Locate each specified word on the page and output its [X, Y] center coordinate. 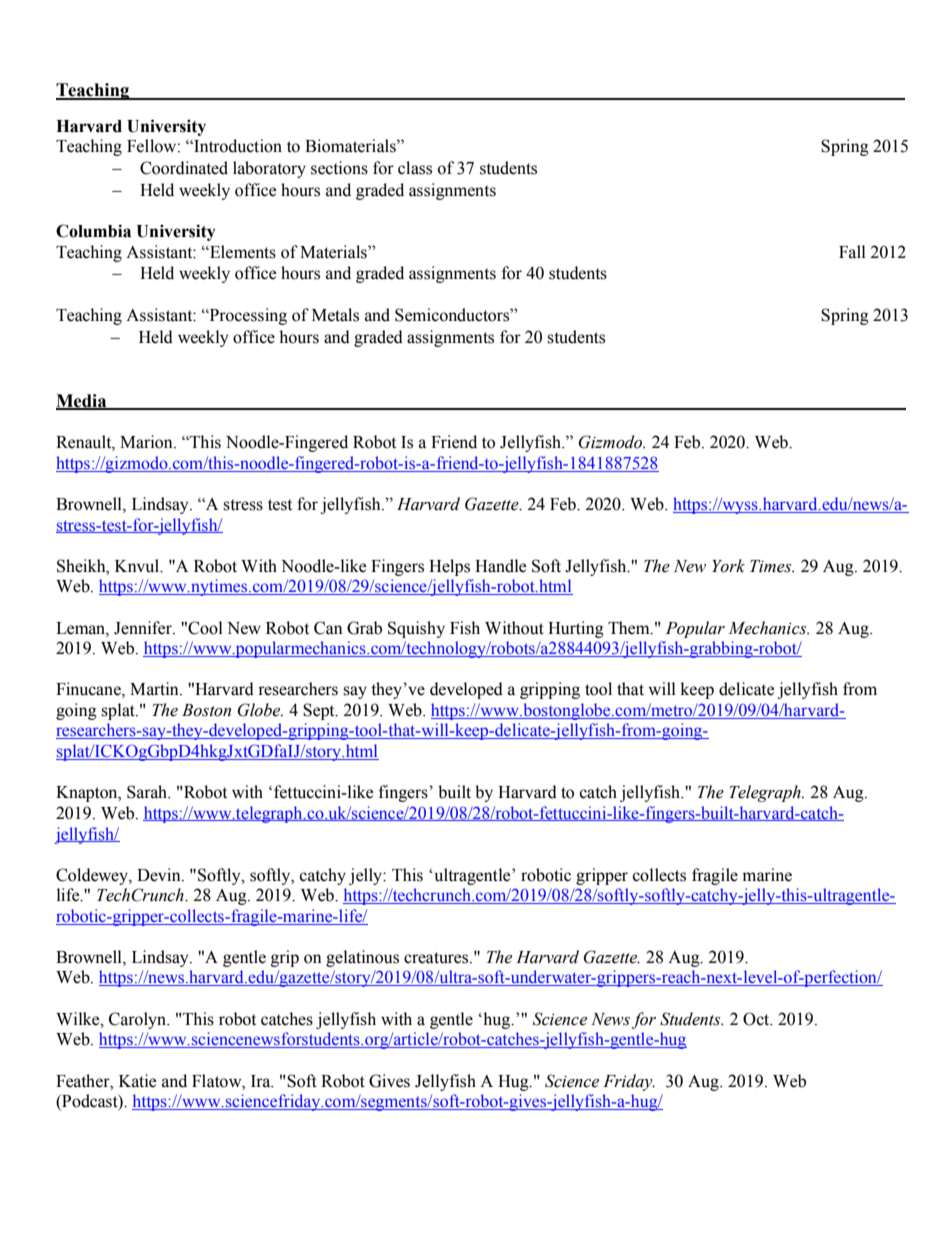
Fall [852, 252]
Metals [335, 315]
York [728, 566]
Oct [757, 1019]
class [415, 168]
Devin [160, 875]
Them [630, 628]
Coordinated [184, 168]
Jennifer [144, 628]
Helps [449, 567]
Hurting [576, 629]
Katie [137, 1081]
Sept [320, 711]
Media [82, 401]
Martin [155, 689]
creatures [437, 958]
